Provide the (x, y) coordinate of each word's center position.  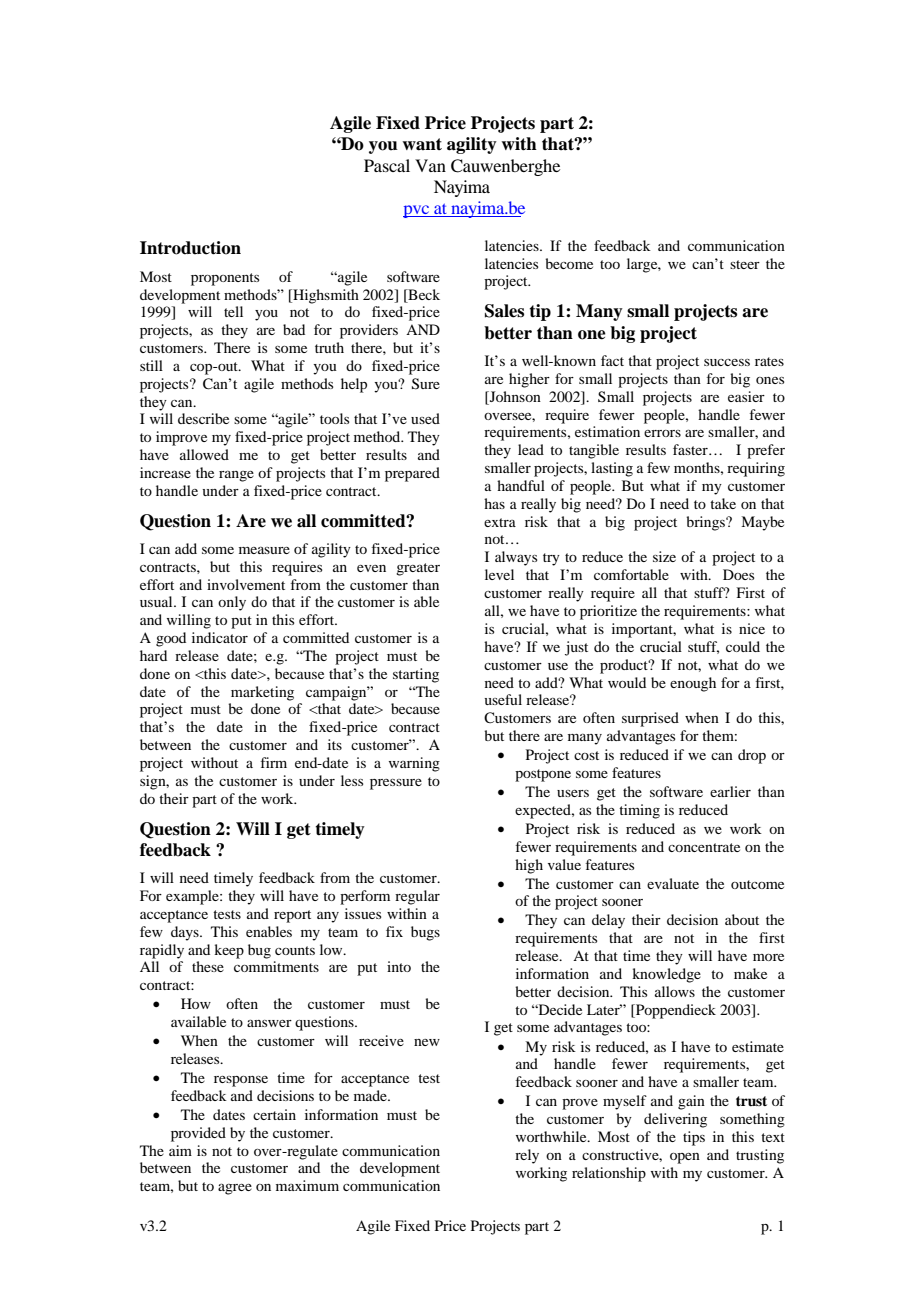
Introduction (190, 248)
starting (416, 675)
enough (693, 684)
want (422, 144)
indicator (220, 637)
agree (235, 1189)
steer (745, 264)
